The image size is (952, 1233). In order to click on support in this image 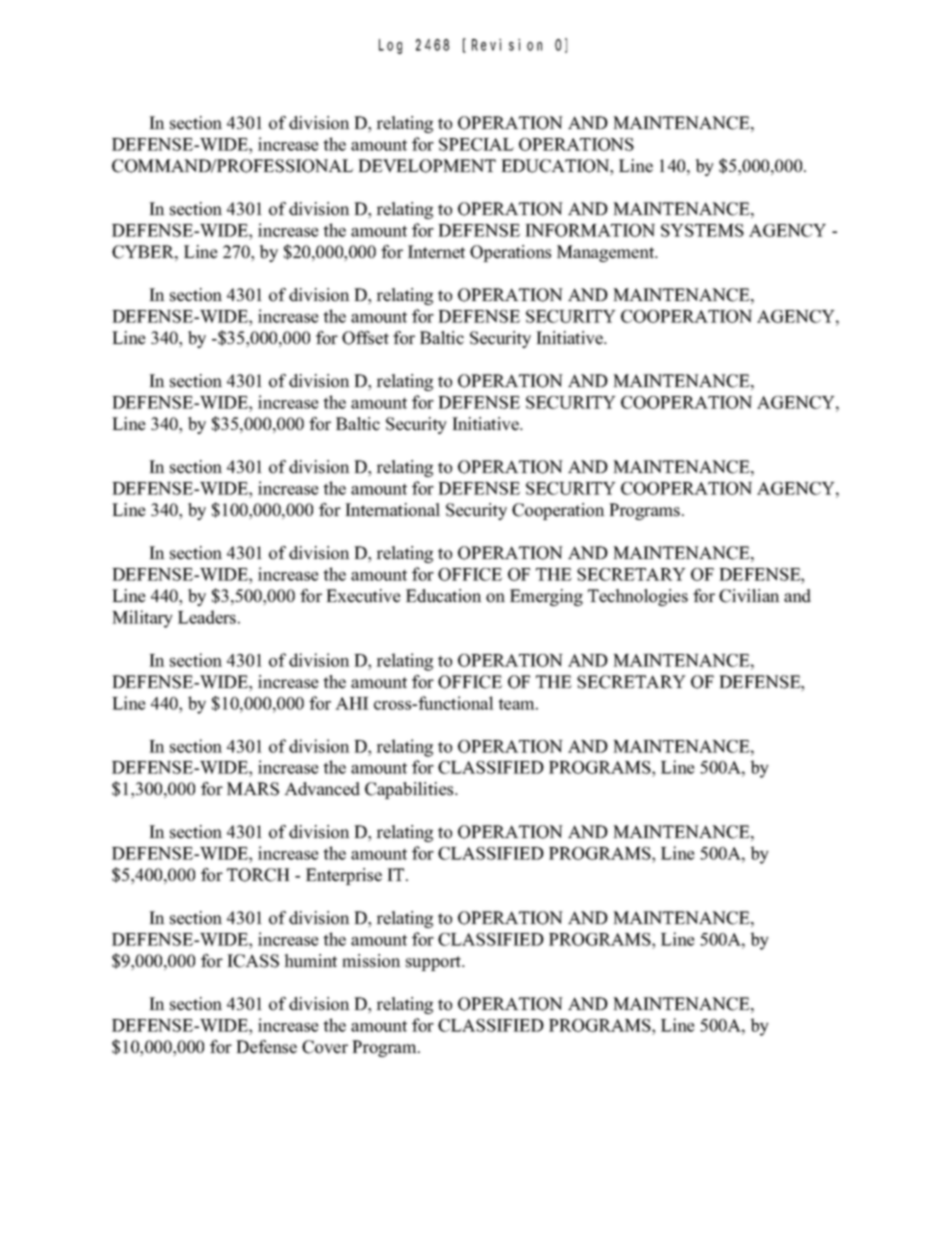, I will do `click(435, 963)`.
